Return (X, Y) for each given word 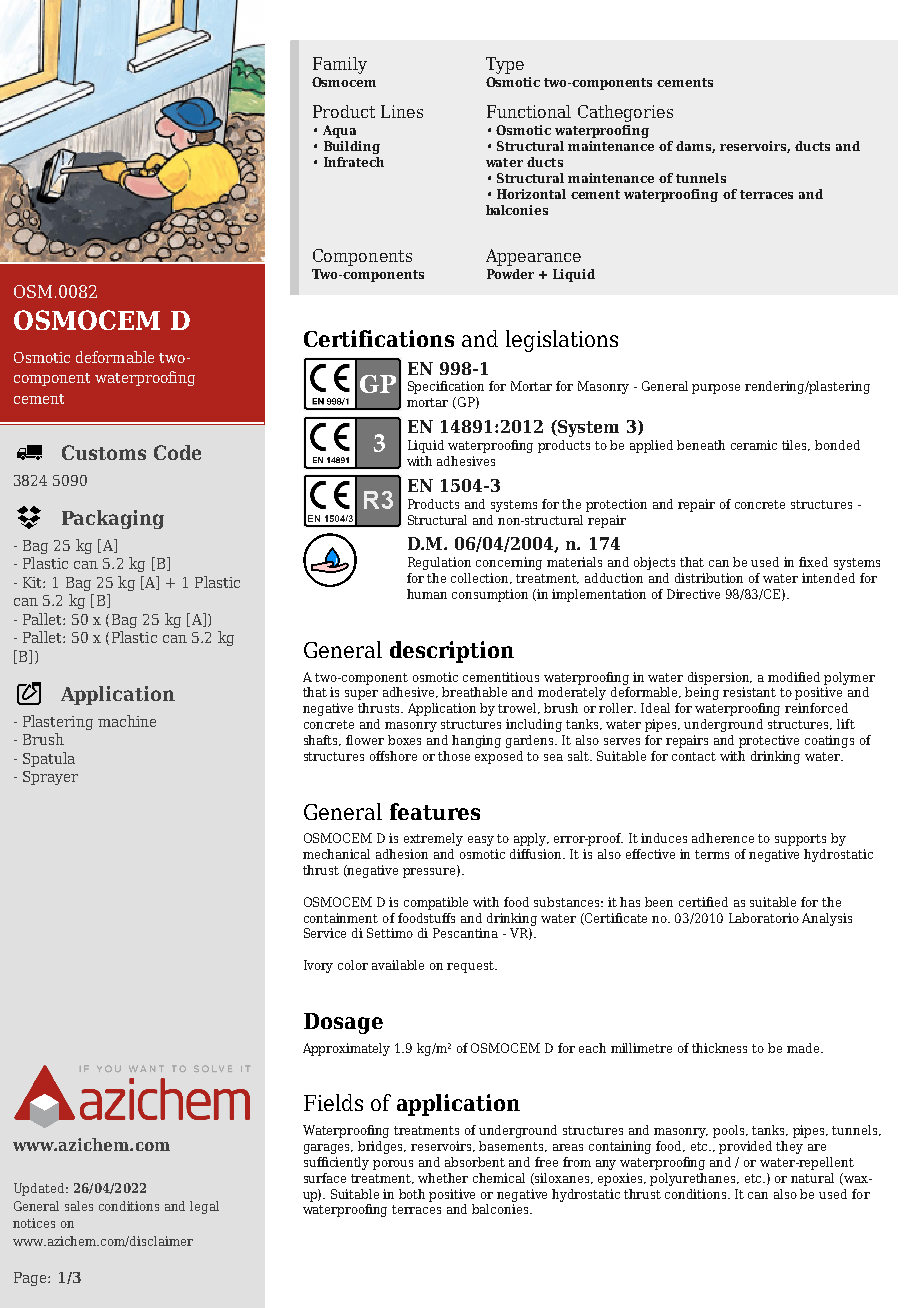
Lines (402, 111)
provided (745, 1147)
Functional (529, 111)
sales (79, 1206)
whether (443, 1178)
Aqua (339, 131)
